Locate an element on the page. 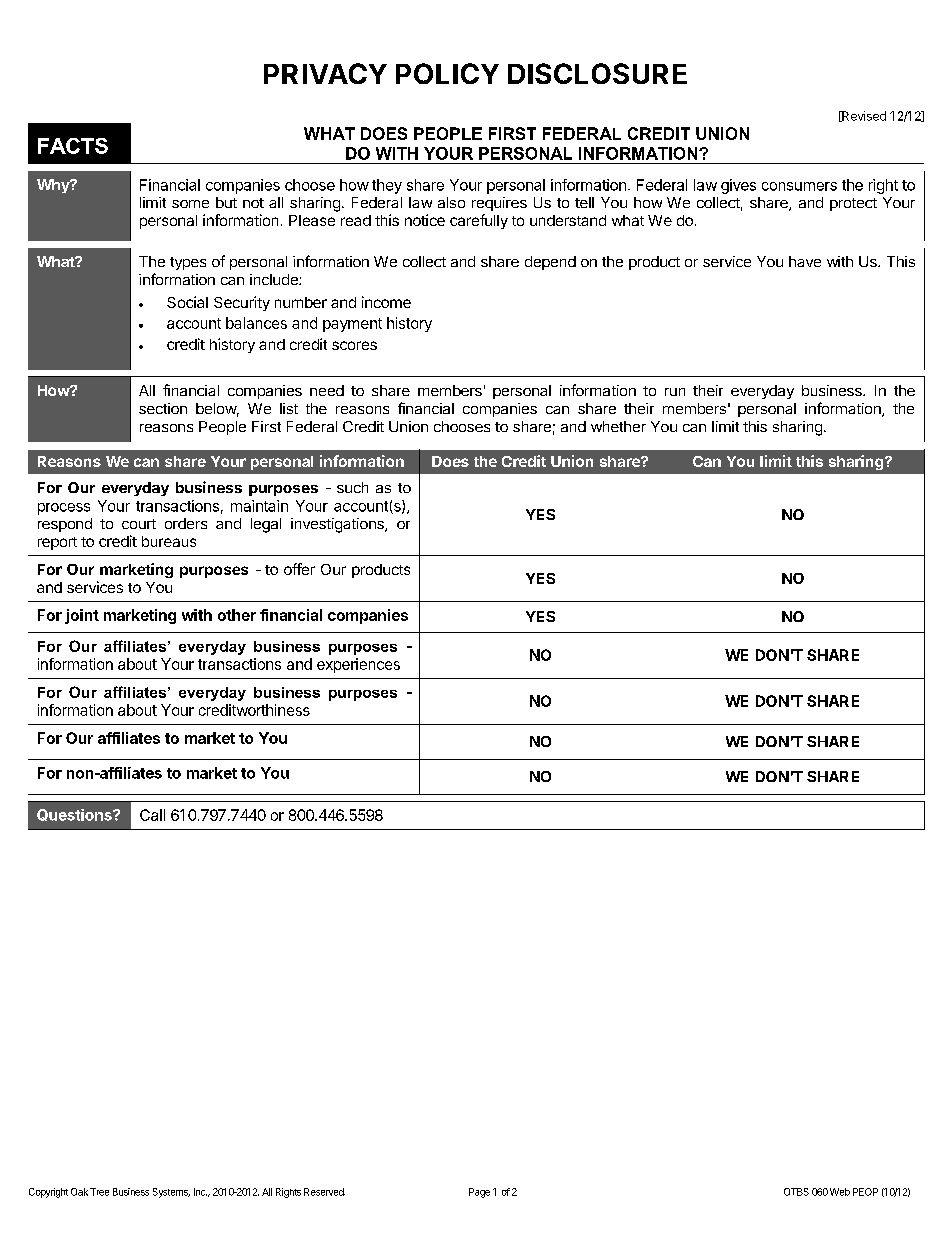 This page has height=1233, width=952. Revised is located at coordinates (863, 116).
